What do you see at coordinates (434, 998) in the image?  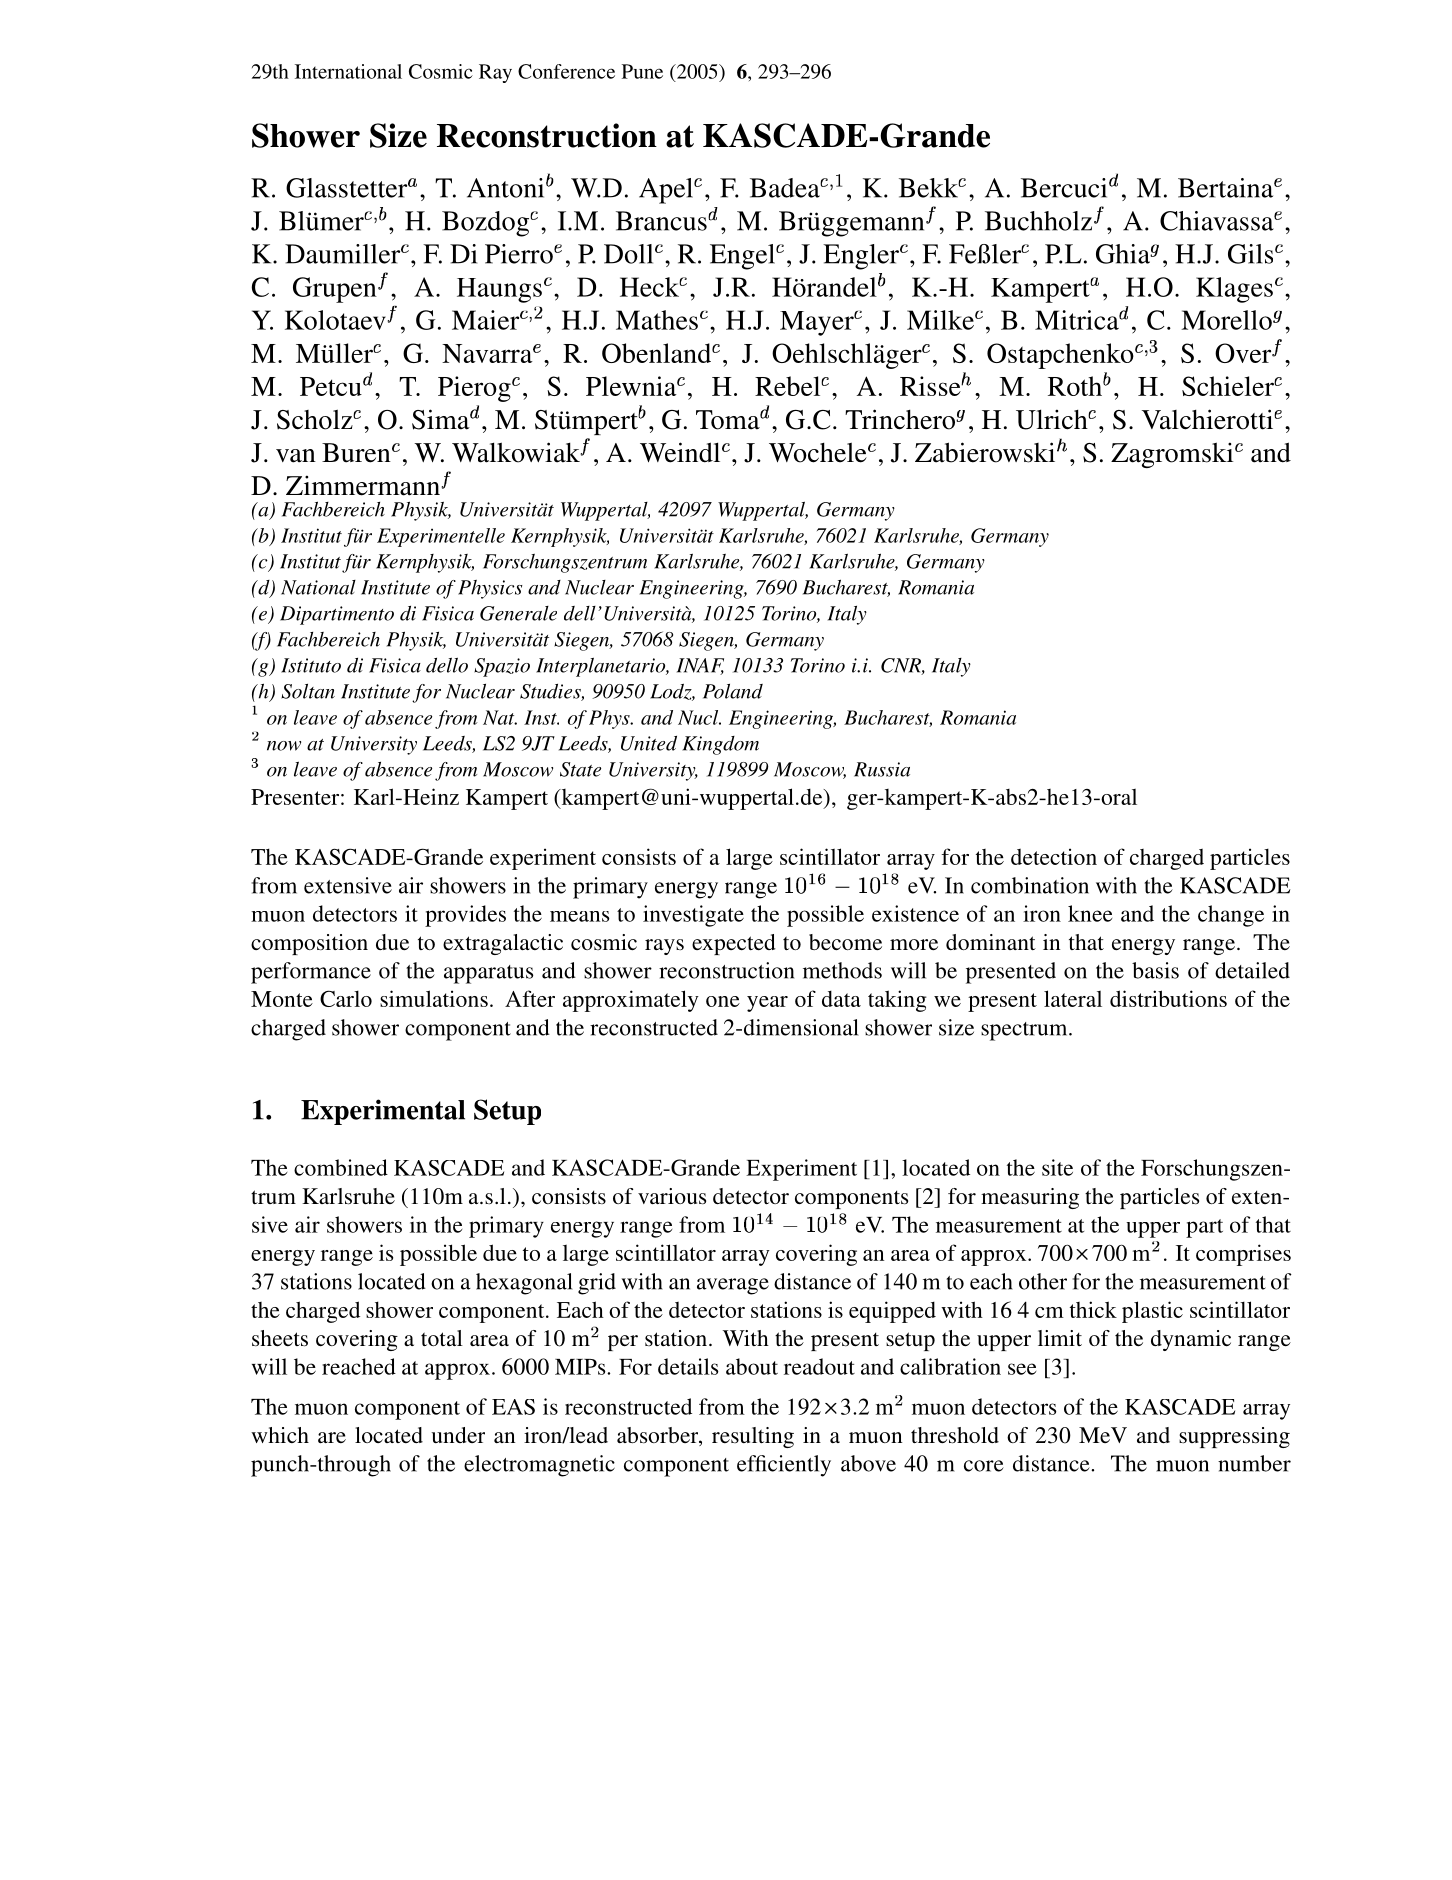 I see `simulations` at bounding box center [434, 998].
